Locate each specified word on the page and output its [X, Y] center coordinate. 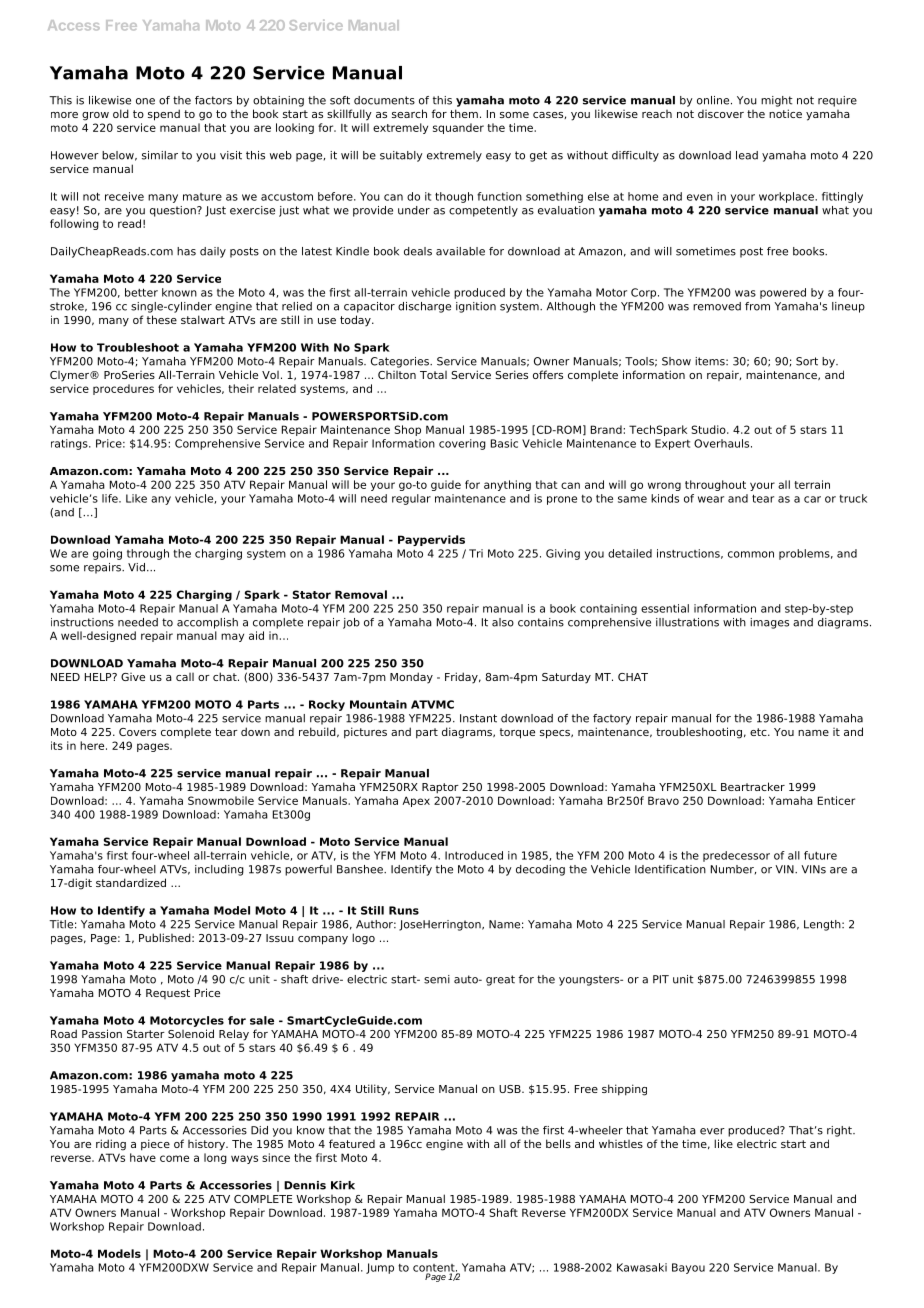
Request [168, 994]
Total [433, 375]
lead [747, 155]
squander [458, 128]
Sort [807, 361]
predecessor [736, 856]
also [503, 622]
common [751, 554]
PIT [661, 979]
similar [160, 155]
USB [511, 1089]
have [143, 1157]
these [162, 319]
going [107, 554]
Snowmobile [221, 800]
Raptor [440, 788]
